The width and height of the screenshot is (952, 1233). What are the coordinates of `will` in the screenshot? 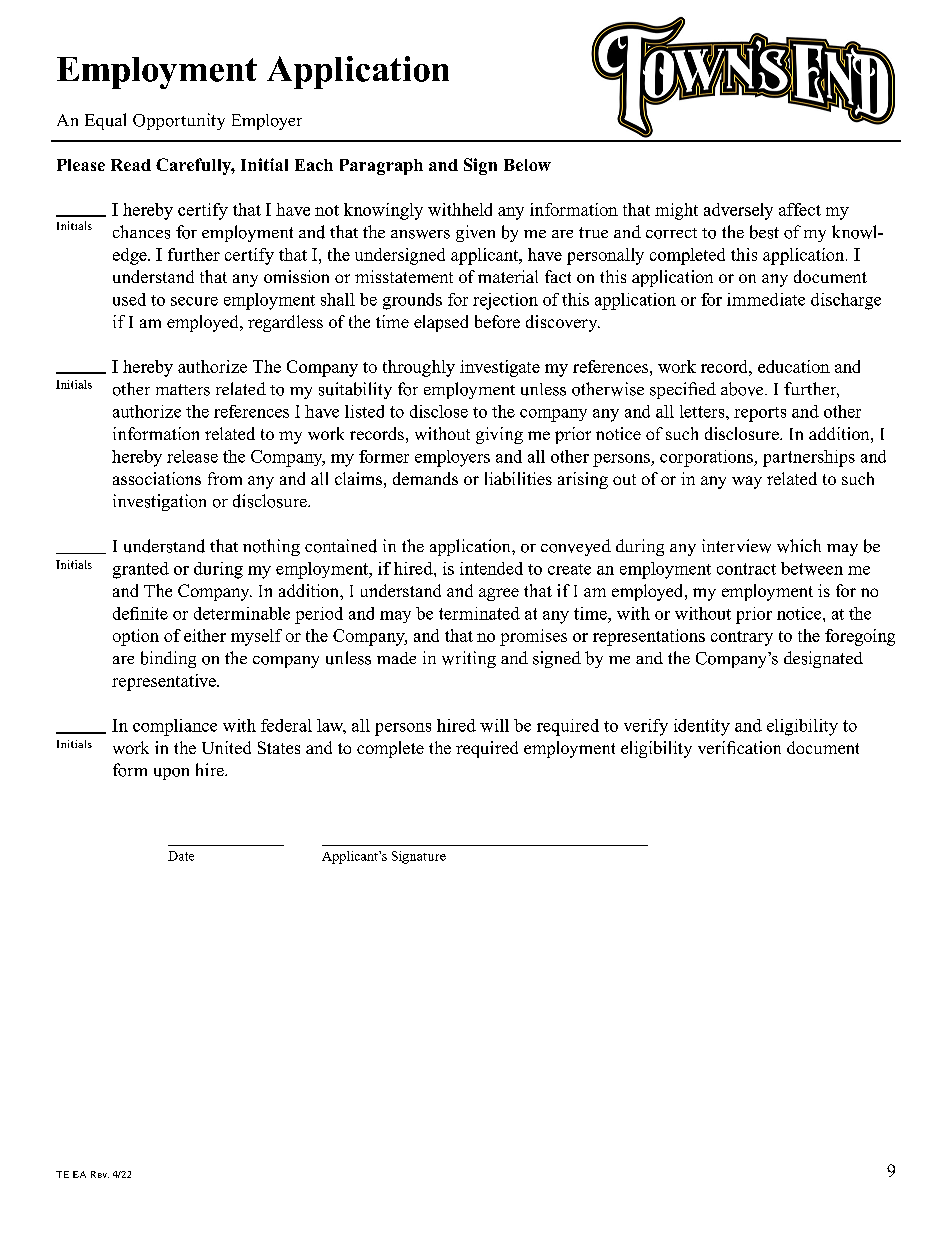 It's located at (494, 725).
